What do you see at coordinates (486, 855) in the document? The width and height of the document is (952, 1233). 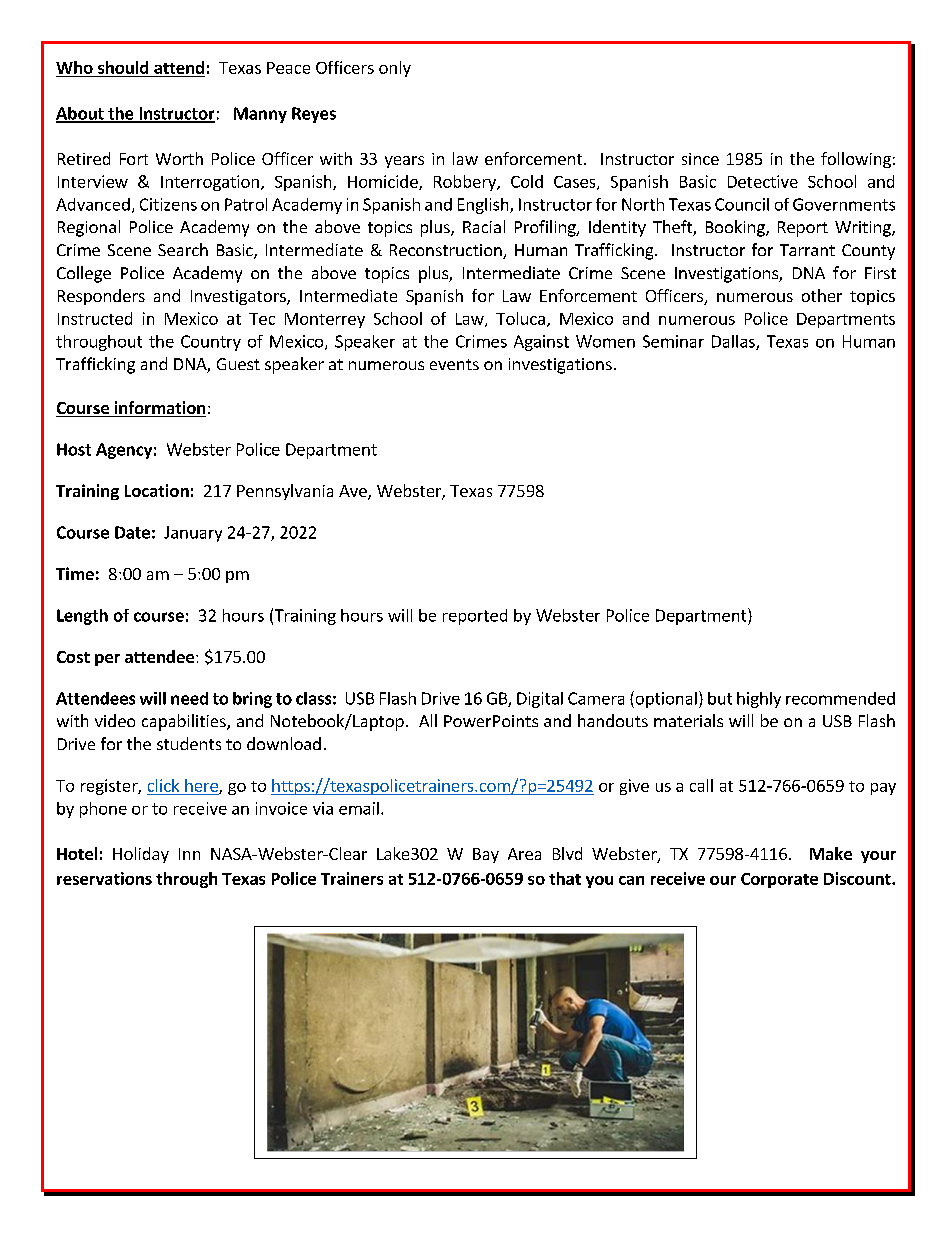 I see `Bay` at bounding box center [486, 855].
